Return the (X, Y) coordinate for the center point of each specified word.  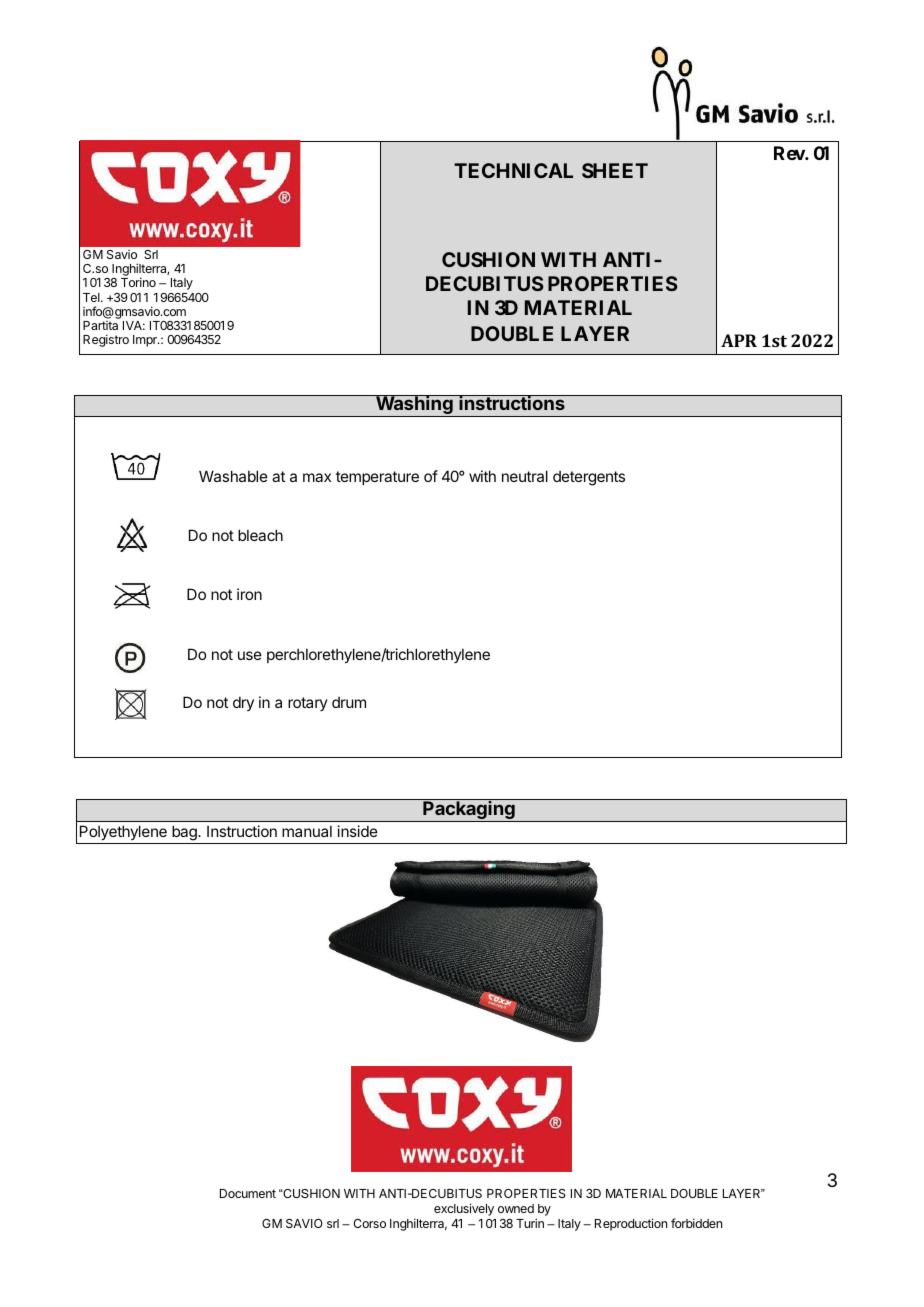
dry (243, 703)
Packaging (469, 811)
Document (248, 1193)
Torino (138, 282)
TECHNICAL (513, 170)
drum (349, 702)
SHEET (615, 170)
